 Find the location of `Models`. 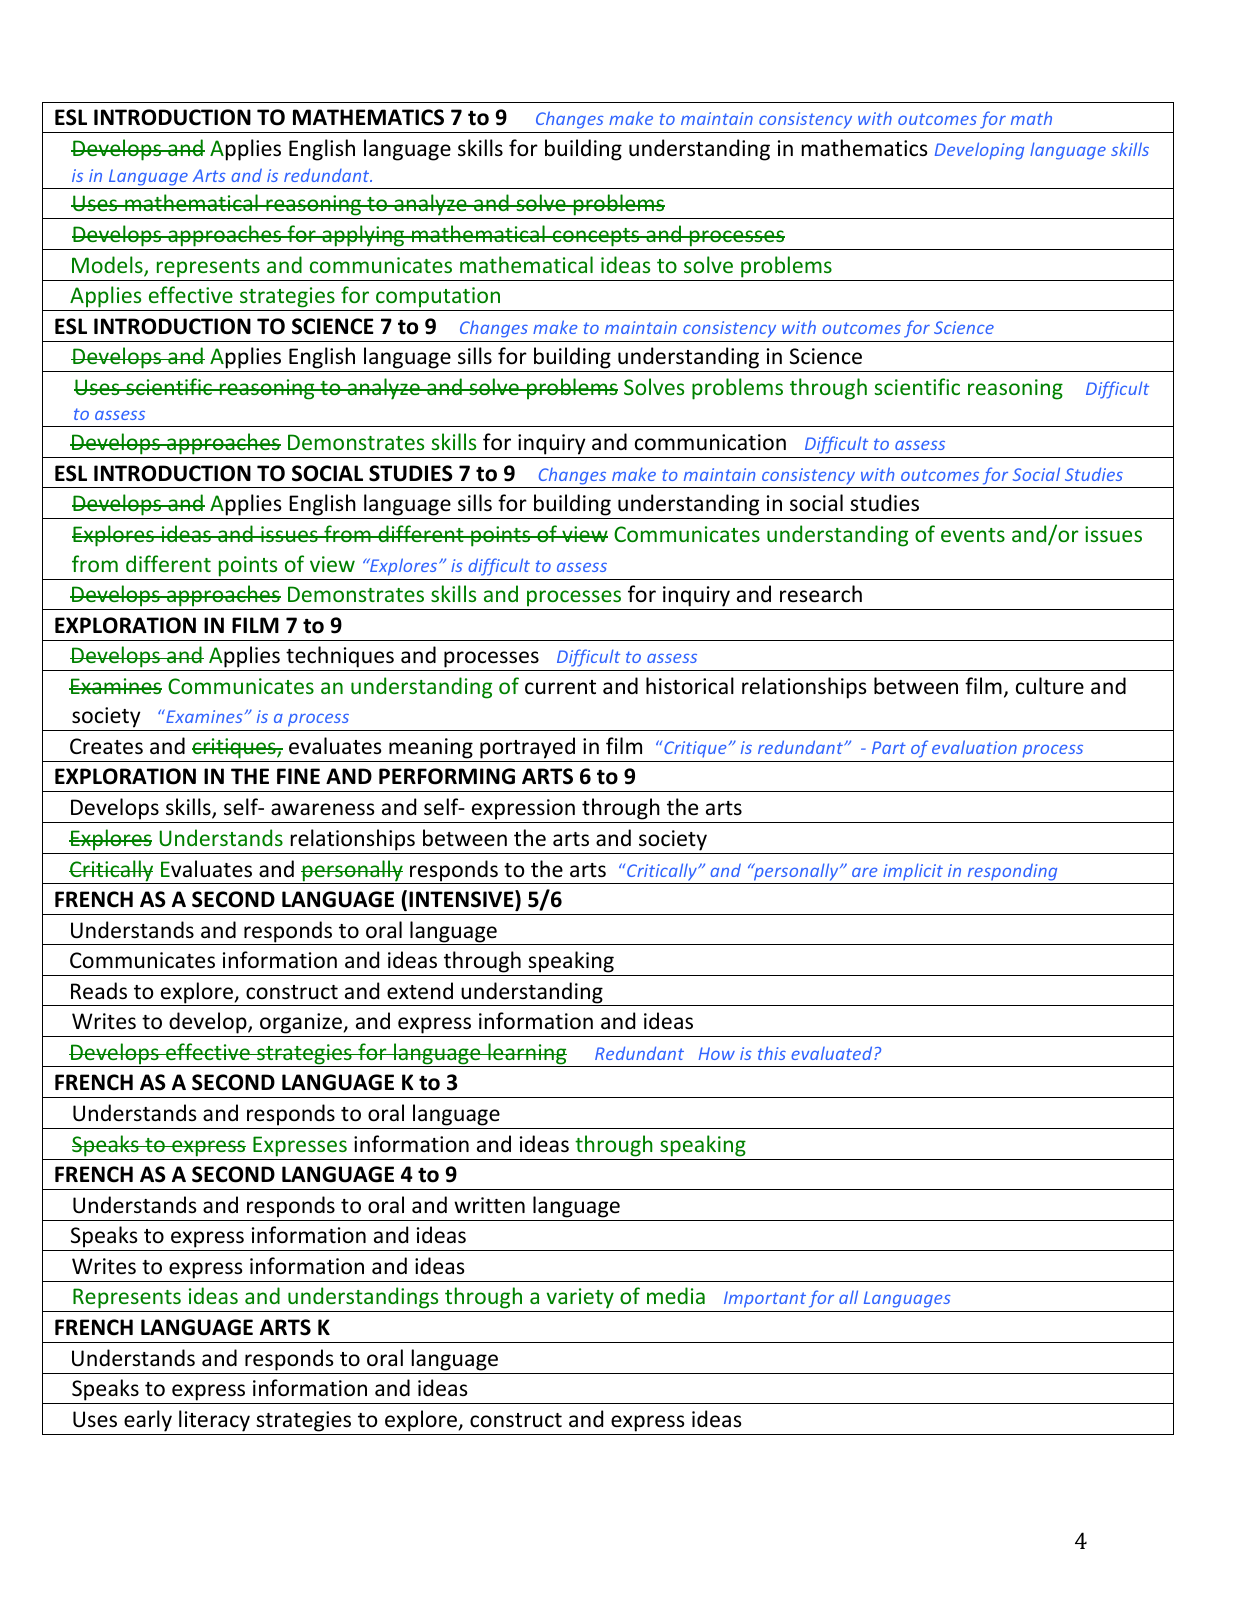

Models is located at coordinates (108, 266).
